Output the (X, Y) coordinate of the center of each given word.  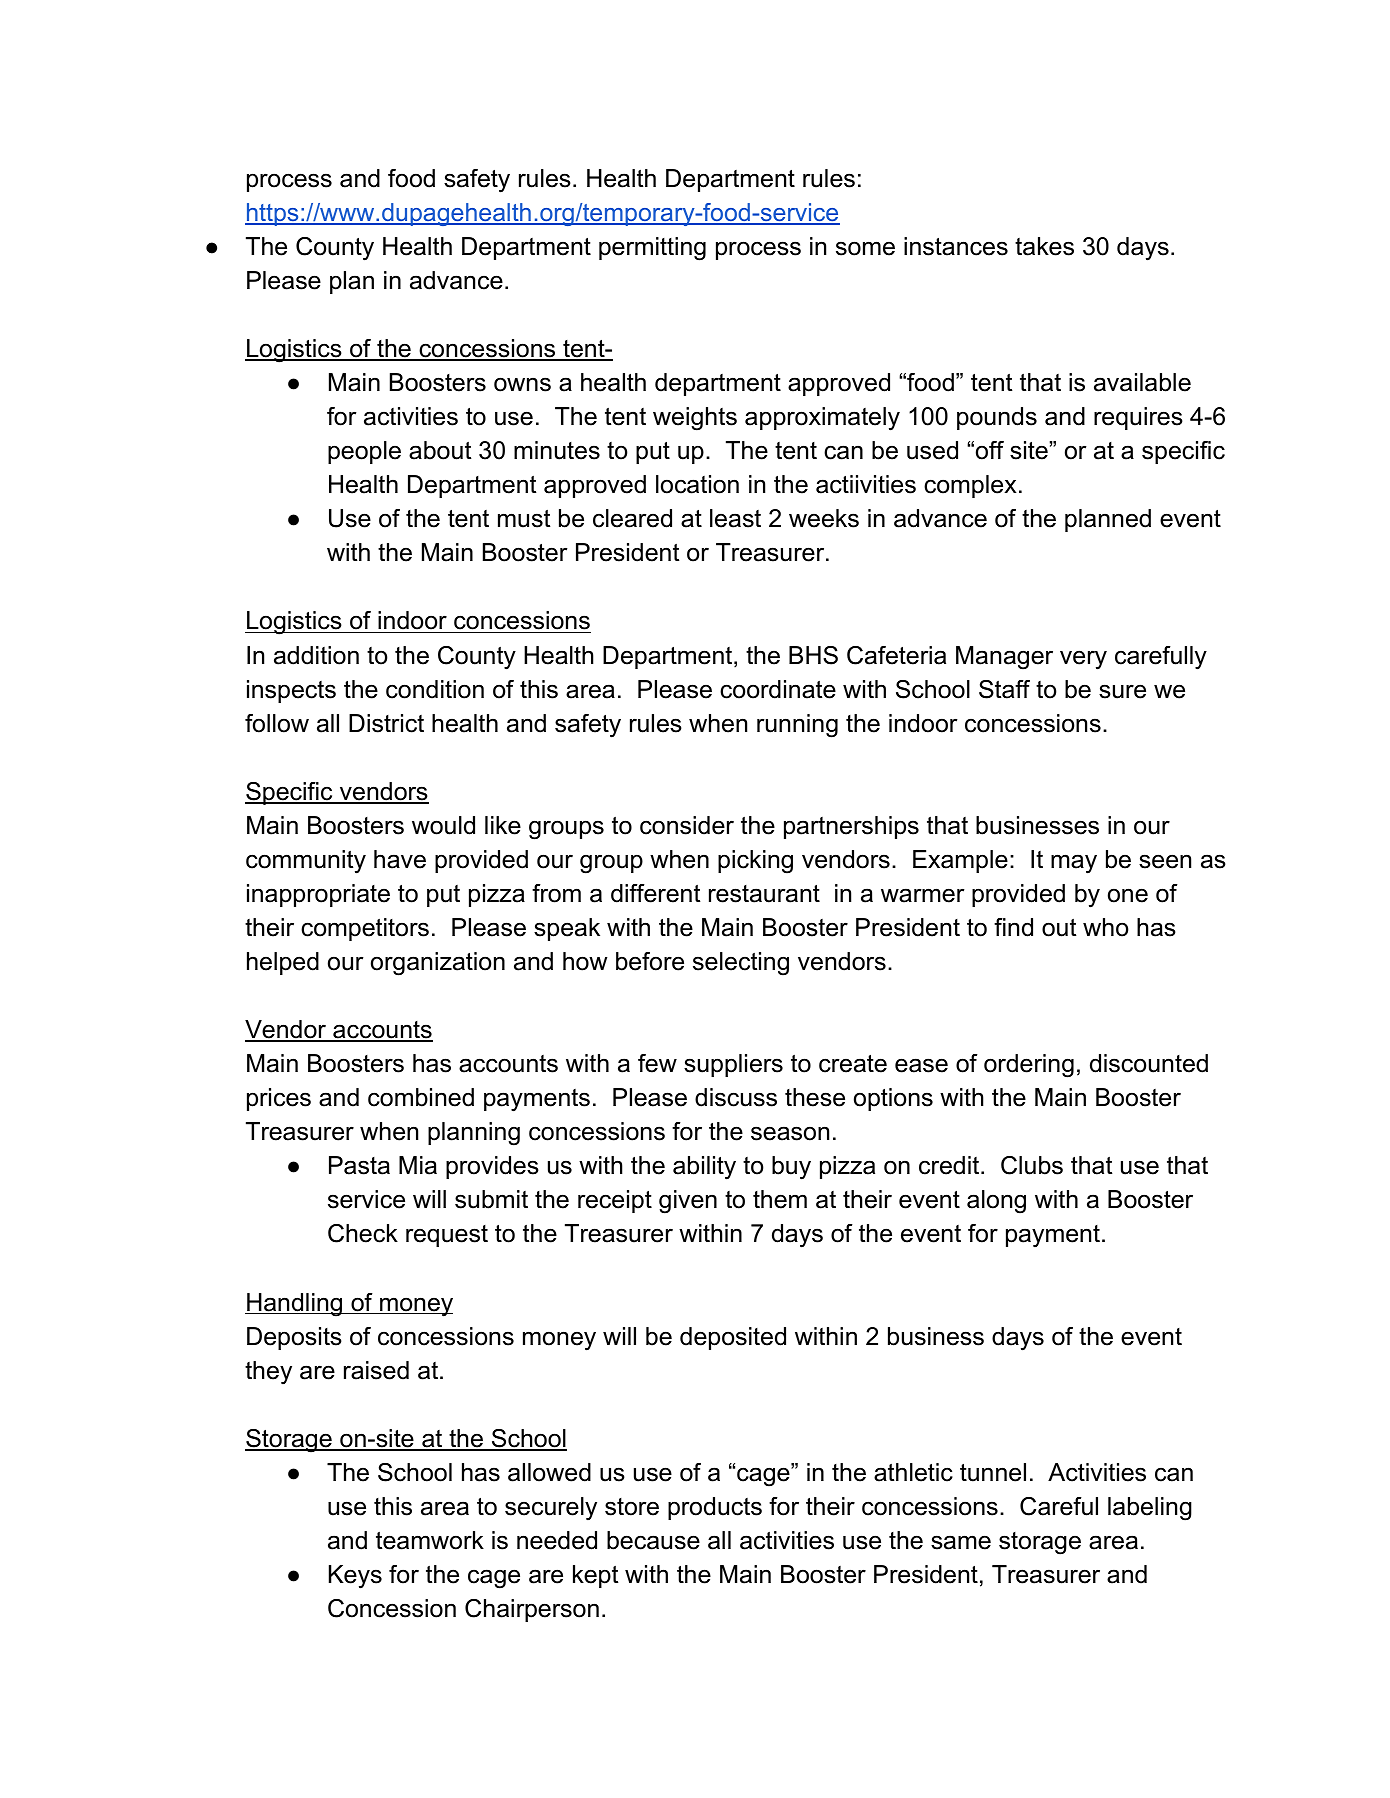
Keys (355, 1577)
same (961, 1542)
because (653, 1540)
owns (522, 384)
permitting (652, 249)
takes (1044, 246)
